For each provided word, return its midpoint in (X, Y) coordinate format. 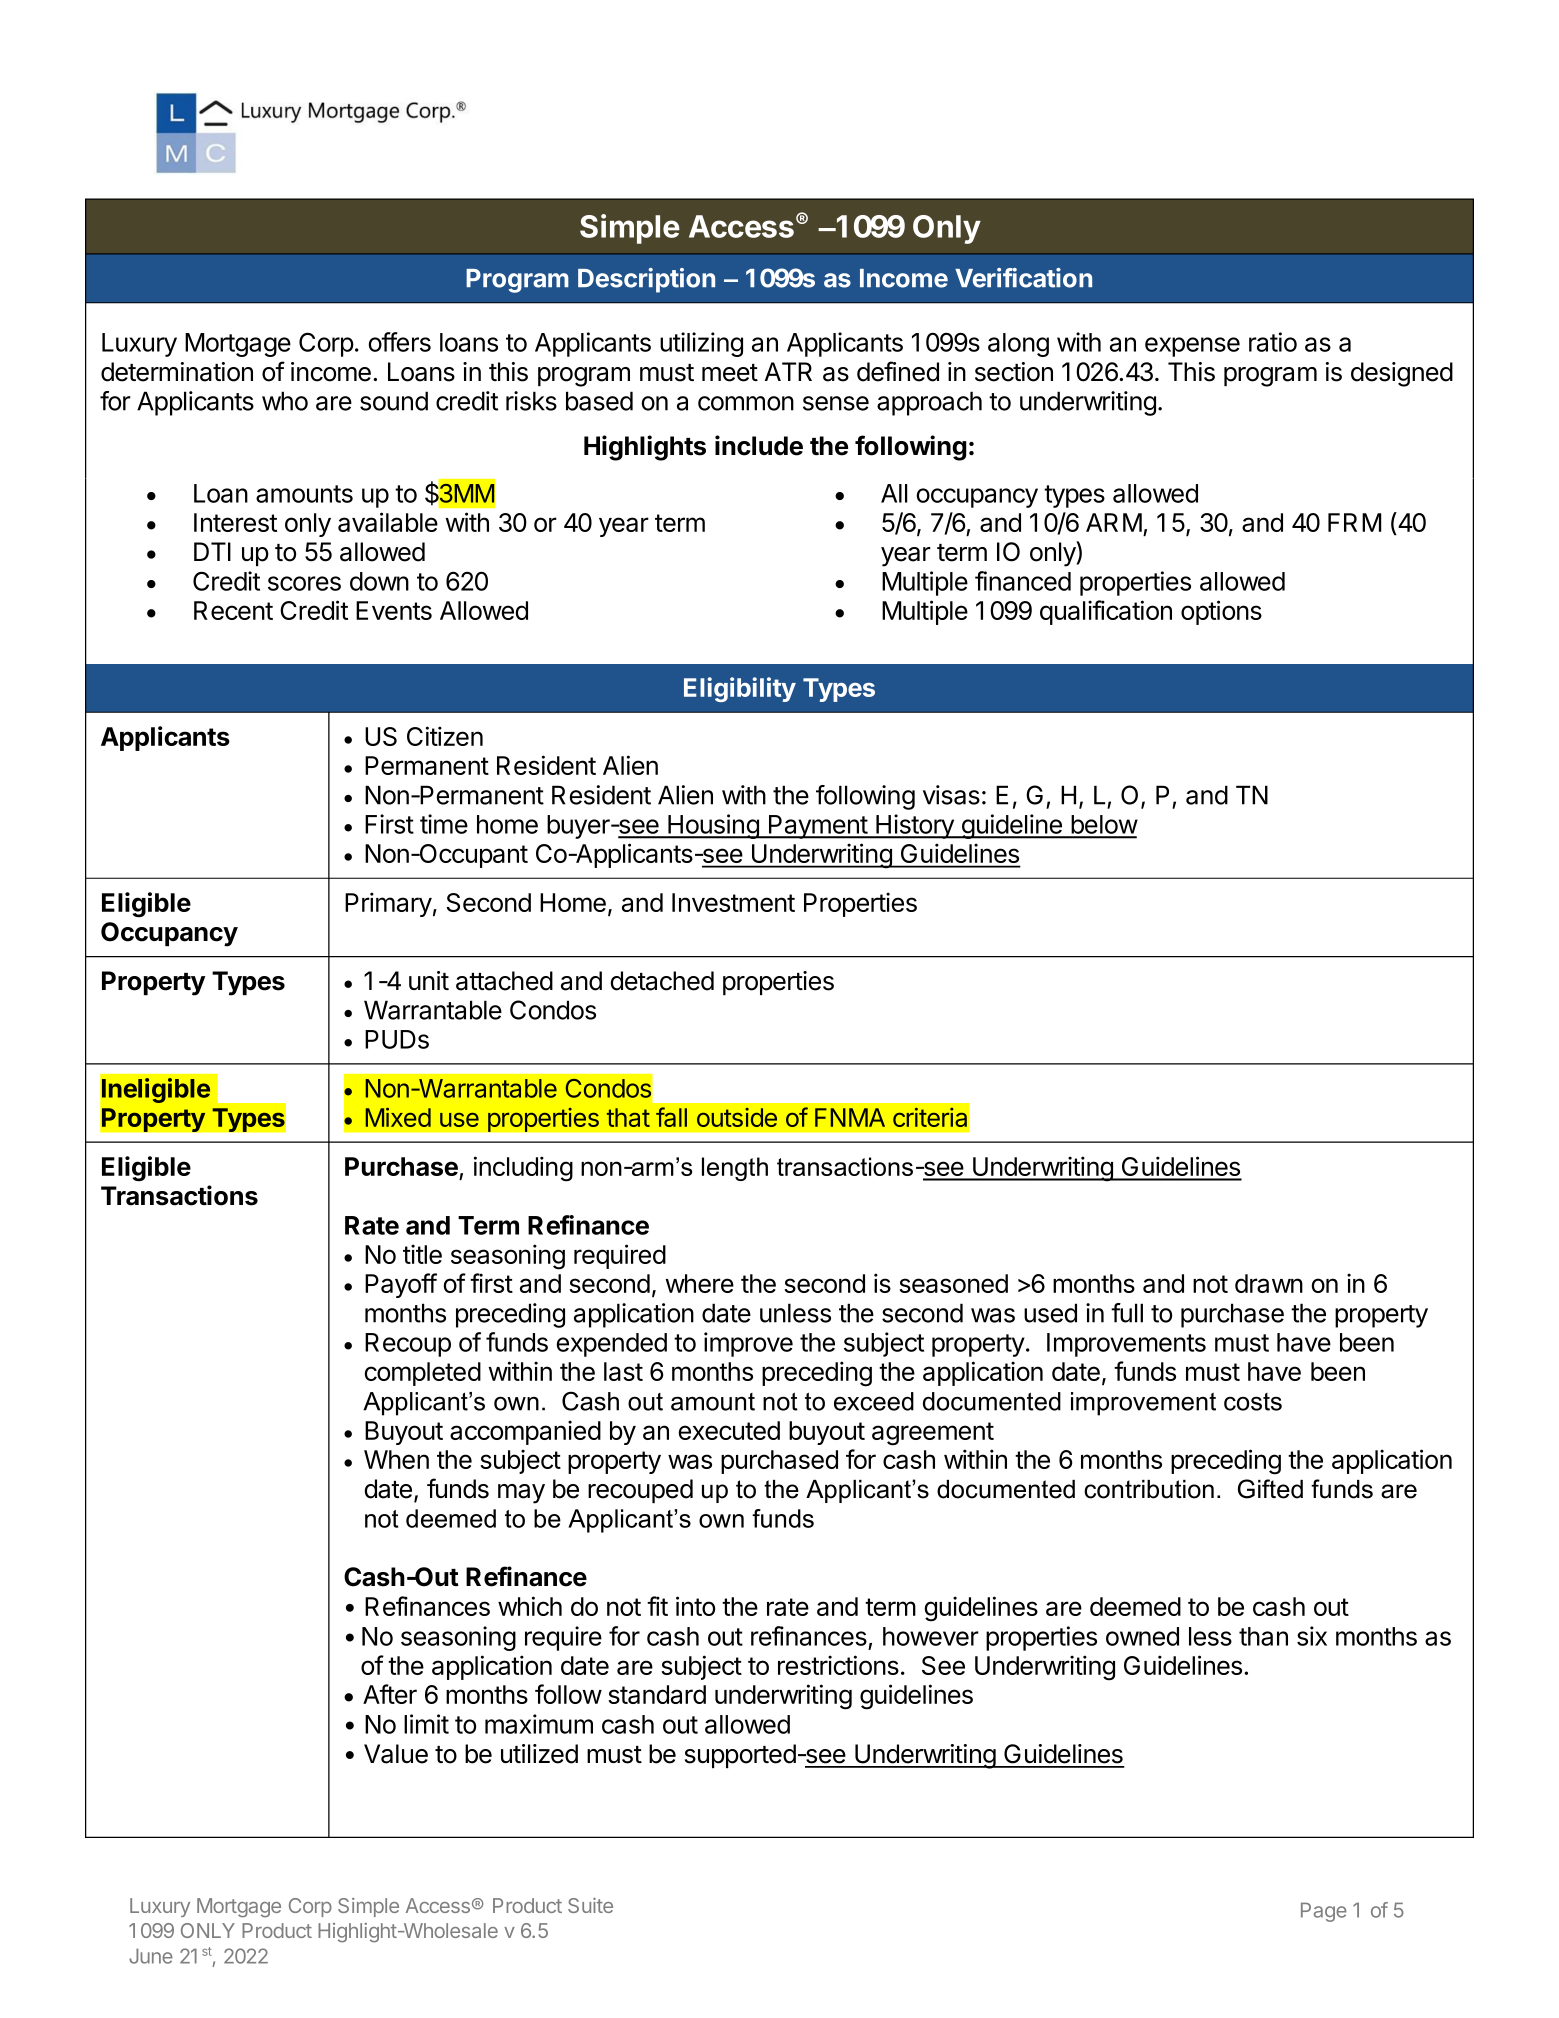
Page (1324, 1912)
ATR (788, 371)
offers (399, 342)
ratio (1273, 342)
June (151, 1956)
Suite (590, 1905)
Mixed (398, 1117)
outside (737, 1117)
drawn (1269, 1283)
